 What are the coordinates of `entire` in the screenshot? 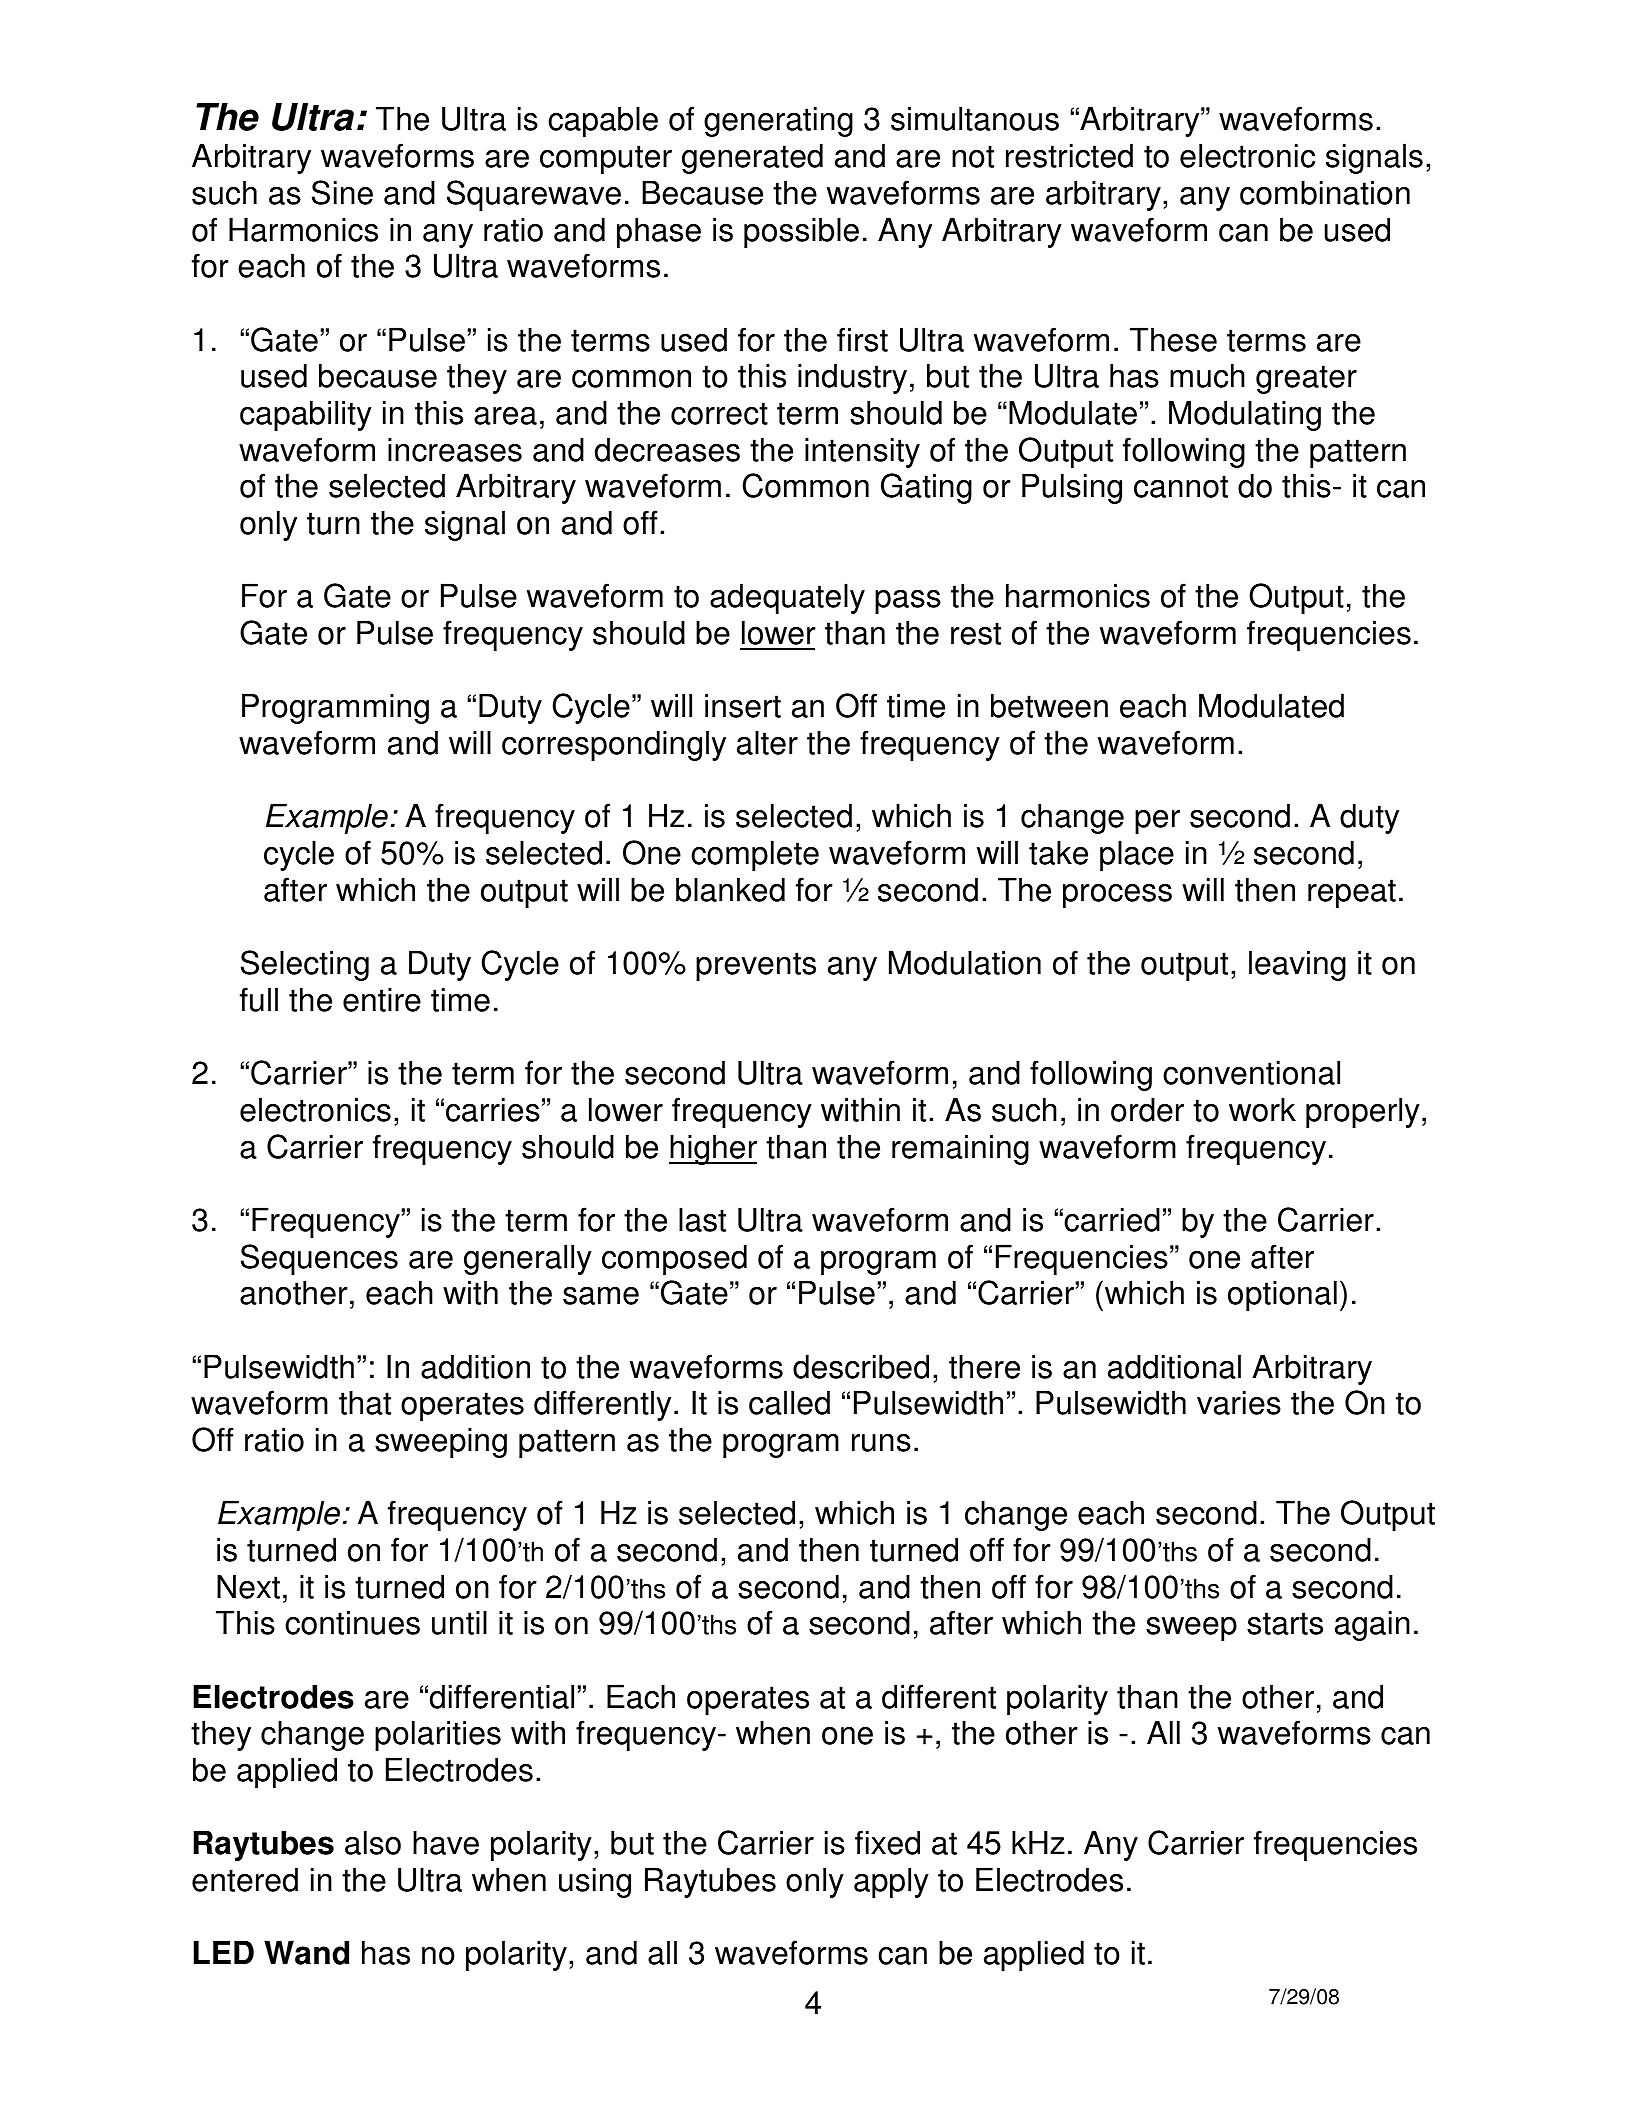 It's located at (382, 999).
